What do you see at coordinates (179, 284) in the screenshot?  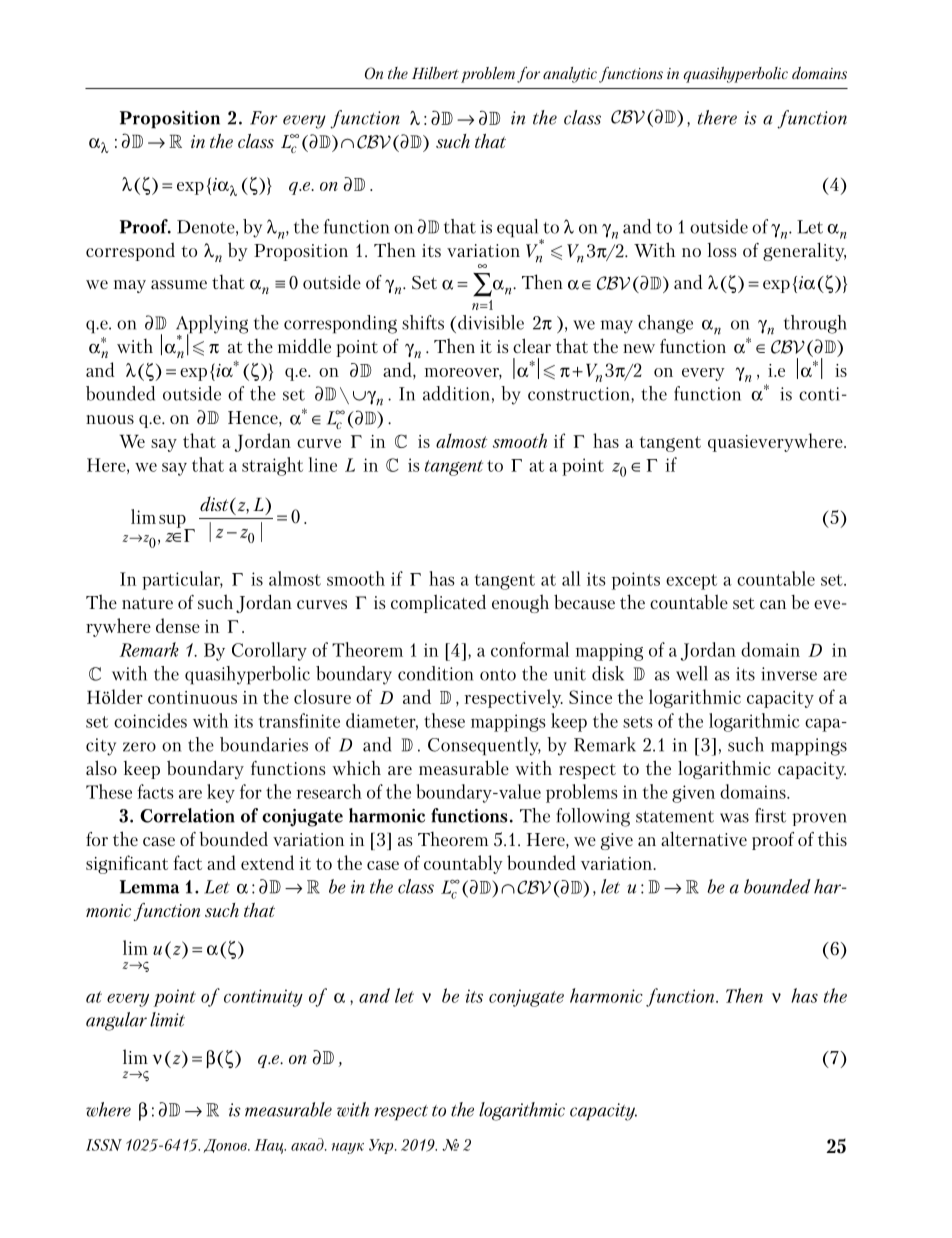 I see `assume` at bounding box center [179, 284].
